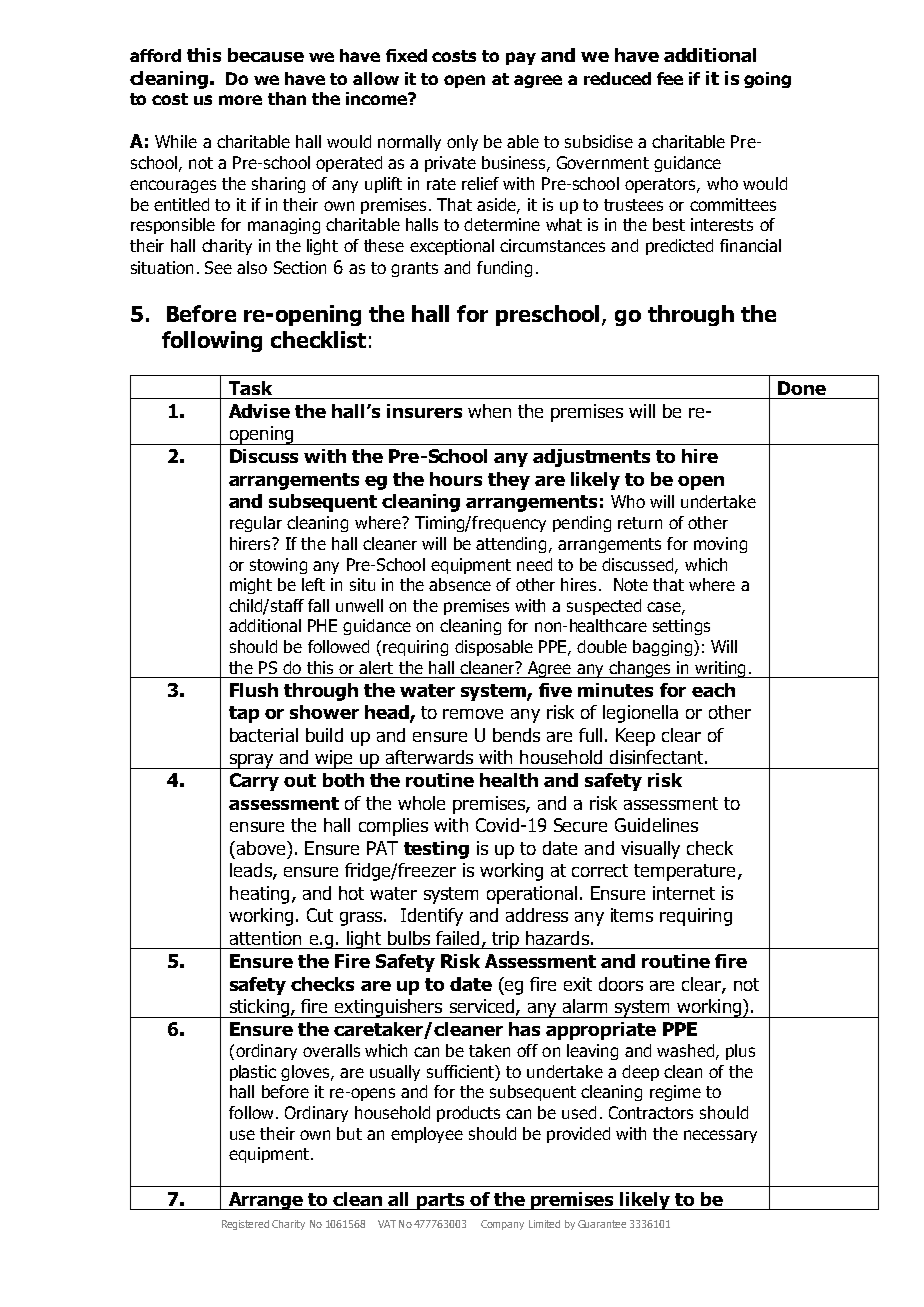 This screenshot has width=924, height=1307. Describe the element at coordinates (684, 872) in the screenshot. I see `temperature` at that location.
